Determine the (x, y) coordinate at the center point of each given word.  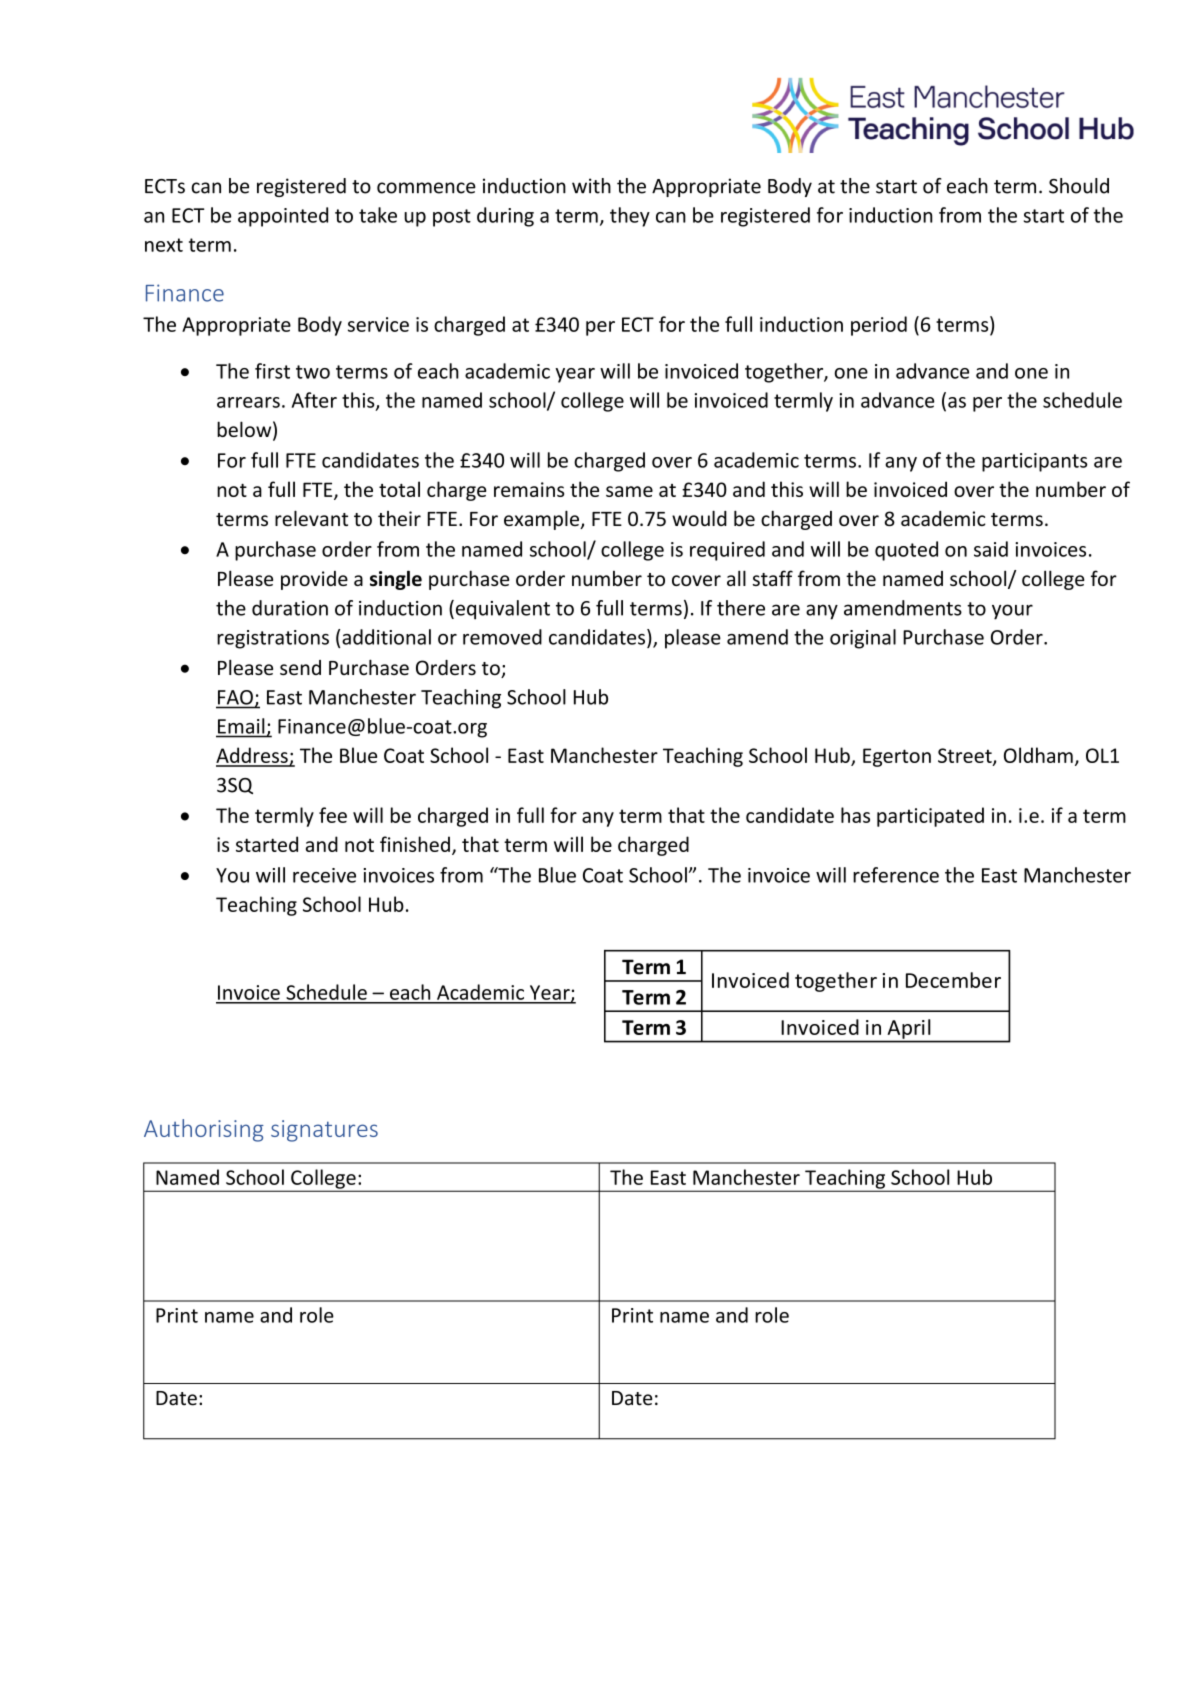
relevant (311, 518)
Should (1079, 186)
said (991, 549)
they (630, 217)
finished (415, 844)
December (953, 980)
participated (930, 817)
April (909, 1029)
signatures (324, 1131)
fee (333, 815)
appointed (283, 217)
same (629, 491)
